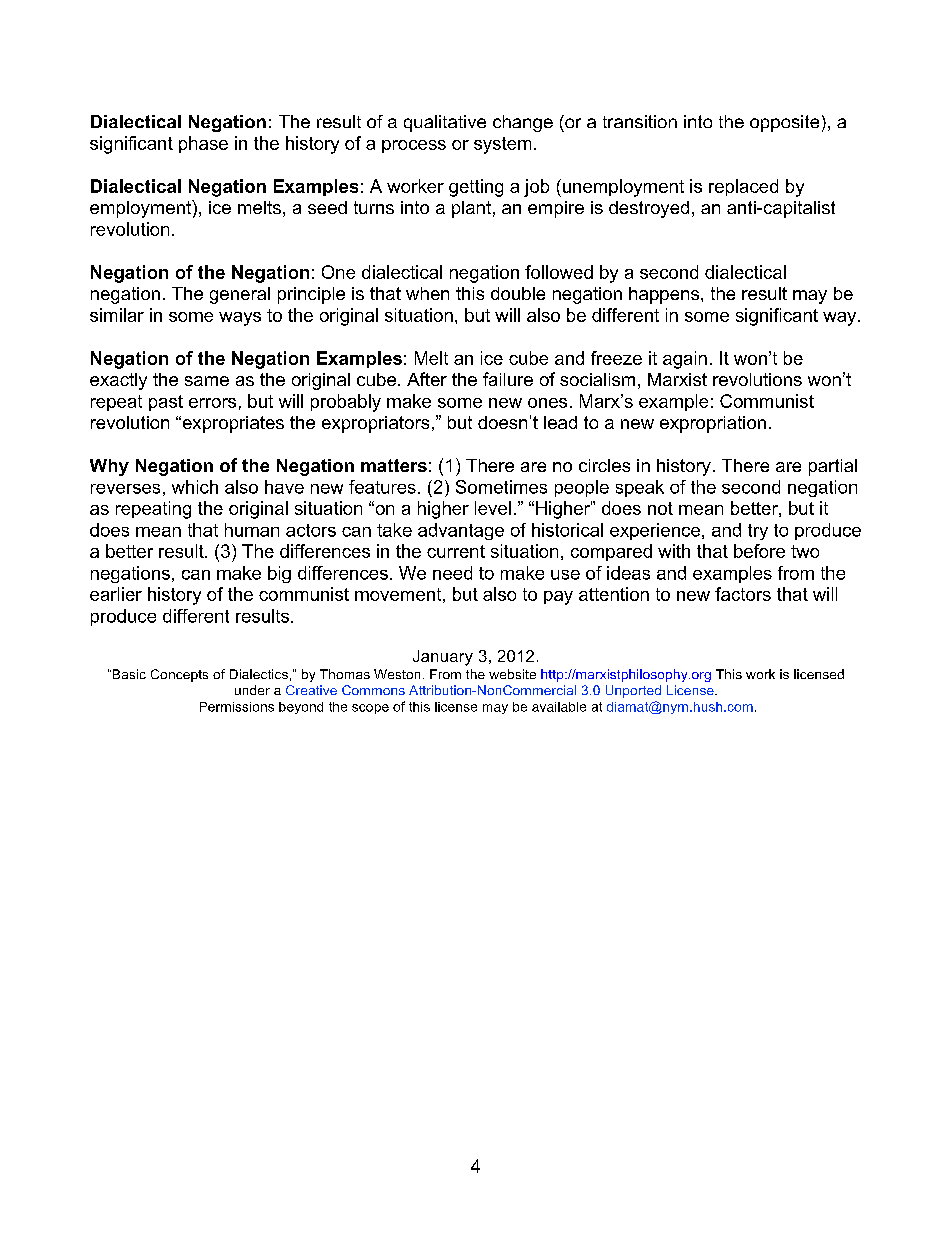  I want to click on opposite, so click(784, 123).
